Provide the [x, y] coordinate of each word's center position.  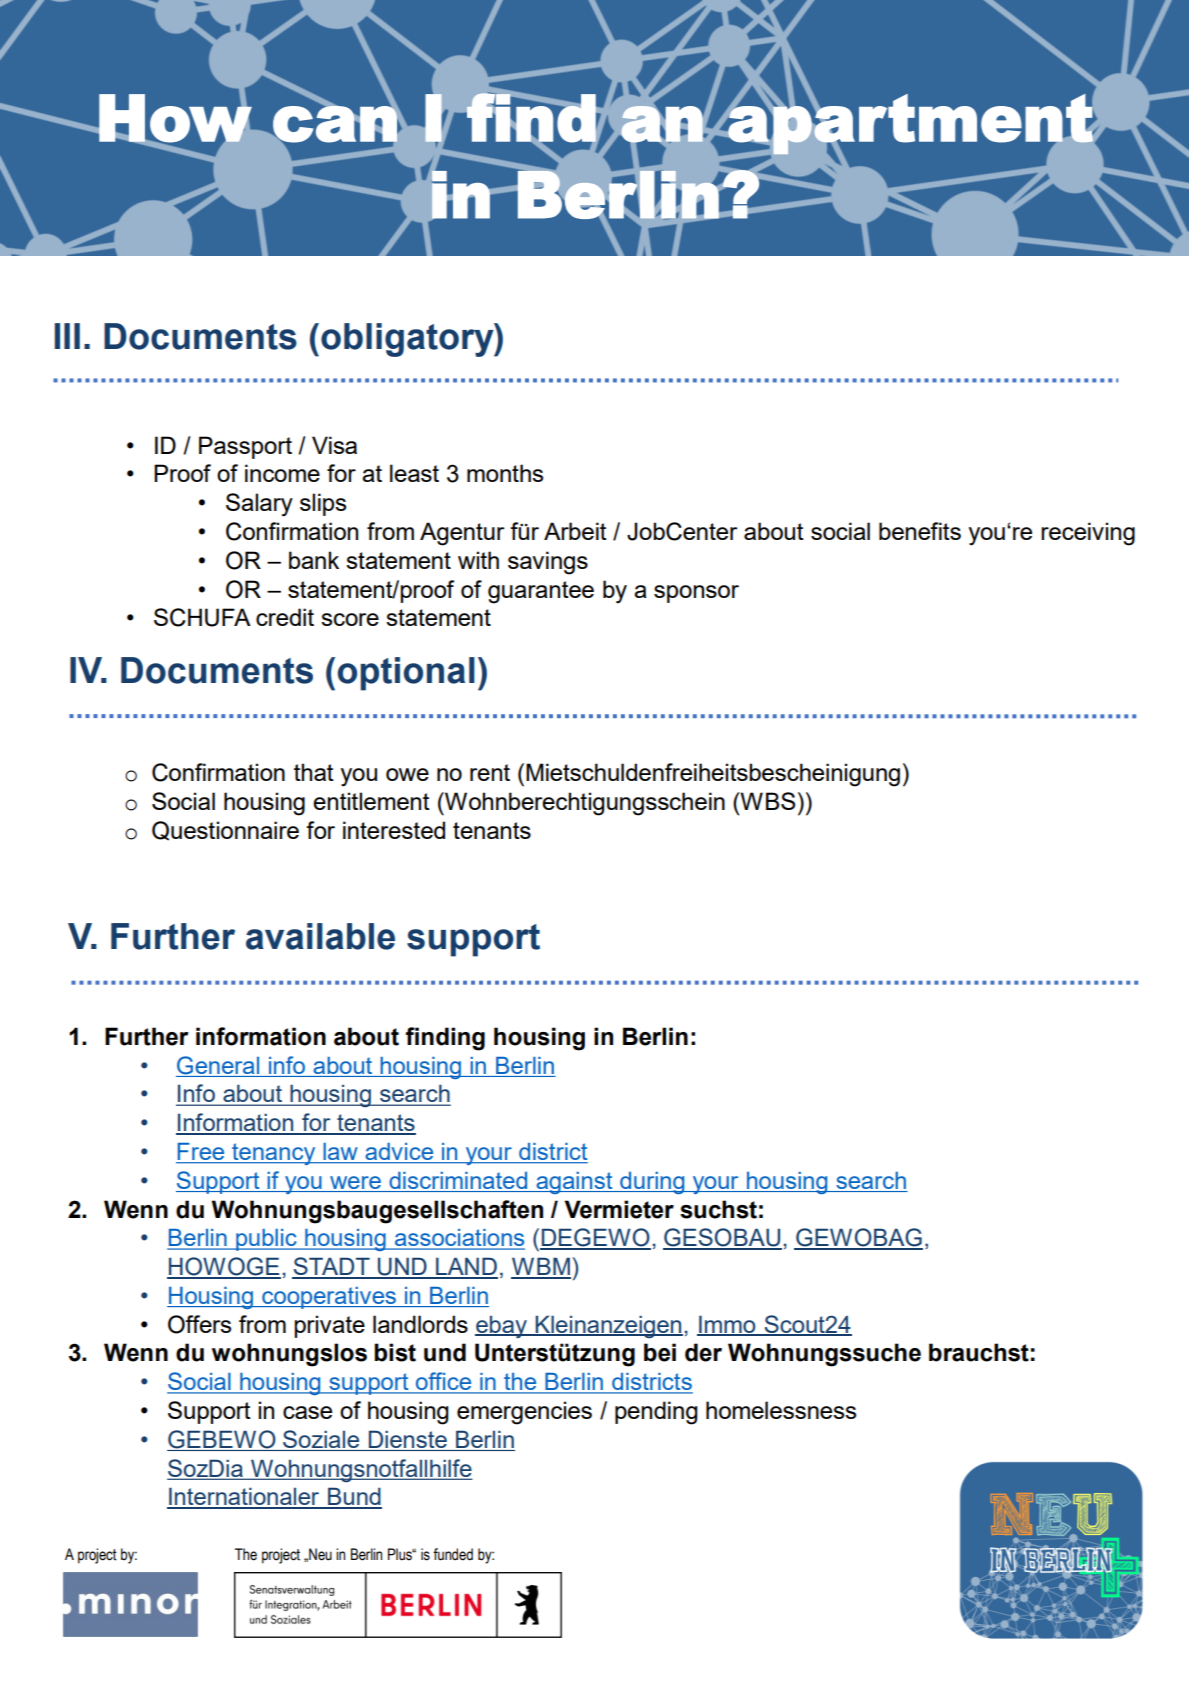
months [505, 473]
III [67, 336]
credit [285, 617]
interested [394, 830]
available [320, 936]
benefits [920, 531]
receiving [1088, 534]
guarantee [541, 592]
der [703, 1352]
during [652, 1183]
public [266, 1240]
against [574, 1183]
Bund [354, 1497]
